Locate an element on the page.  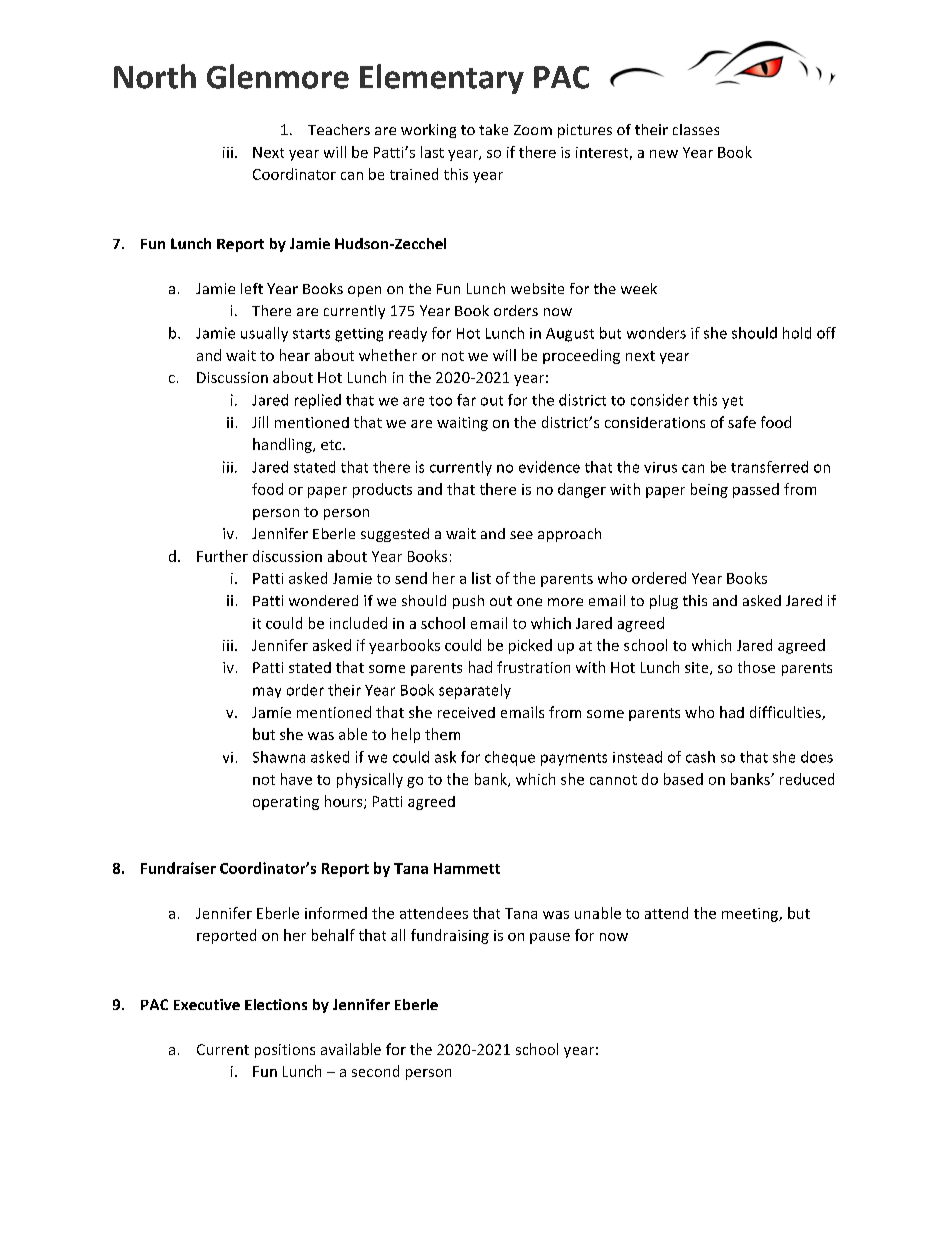
received is located at coordinates (466, 712).
